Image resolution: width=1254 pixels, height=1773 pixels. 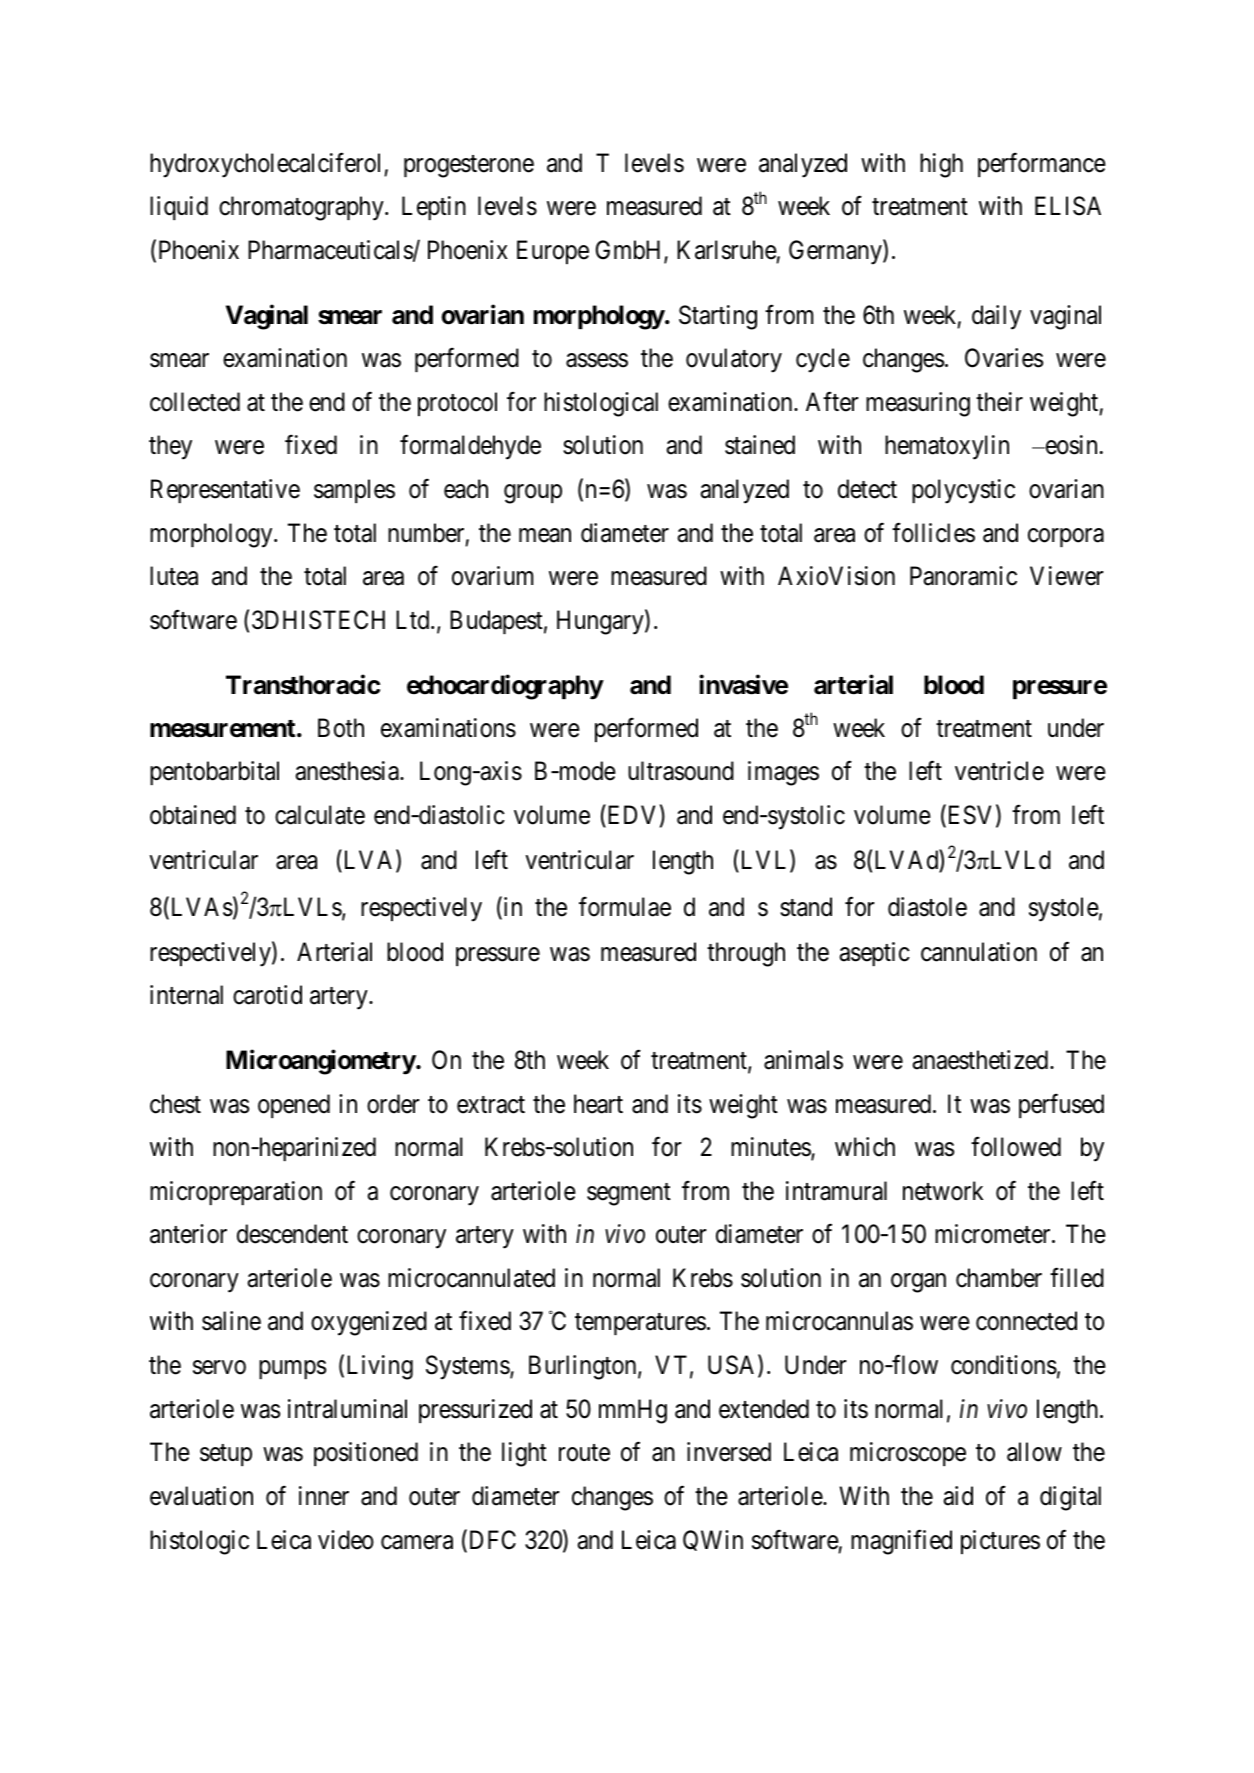 I want to click on inner, so click(x=324, y=1496).
